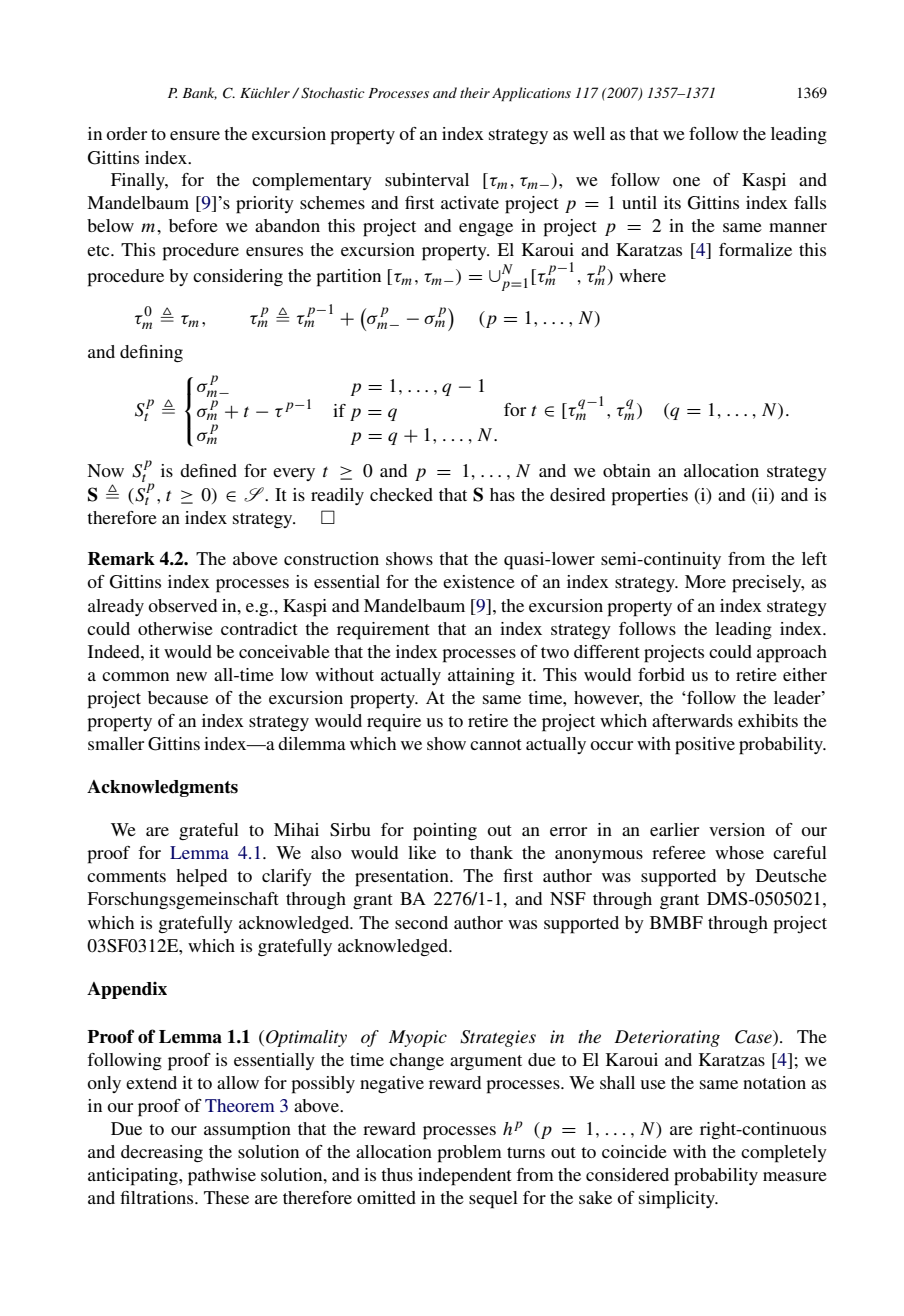  What do you see at coordinates (737, 829) in the document?
I see `version` at bounding box center [737, 829].
